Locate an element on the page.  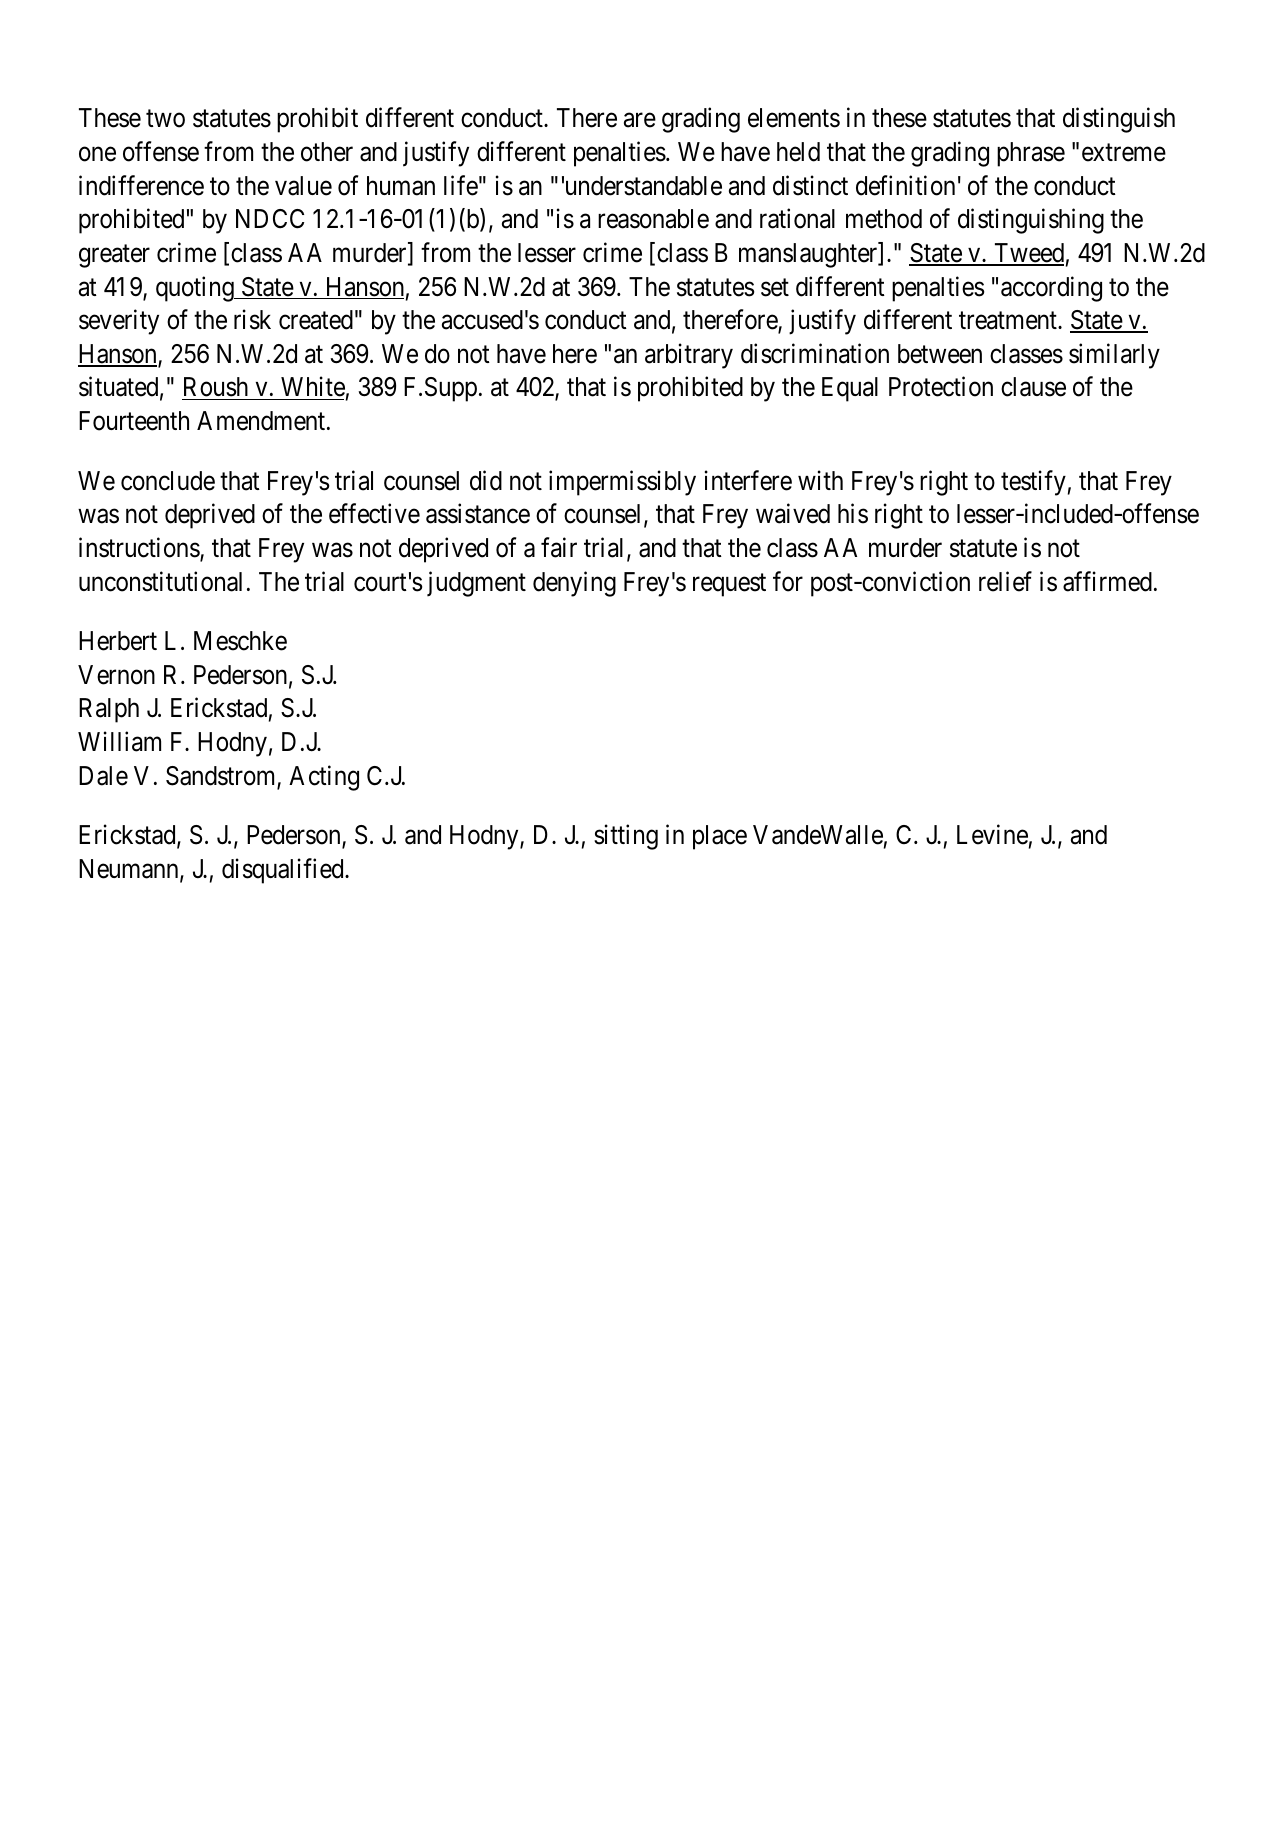
arbitrary is located at coordinates (689, 356).
